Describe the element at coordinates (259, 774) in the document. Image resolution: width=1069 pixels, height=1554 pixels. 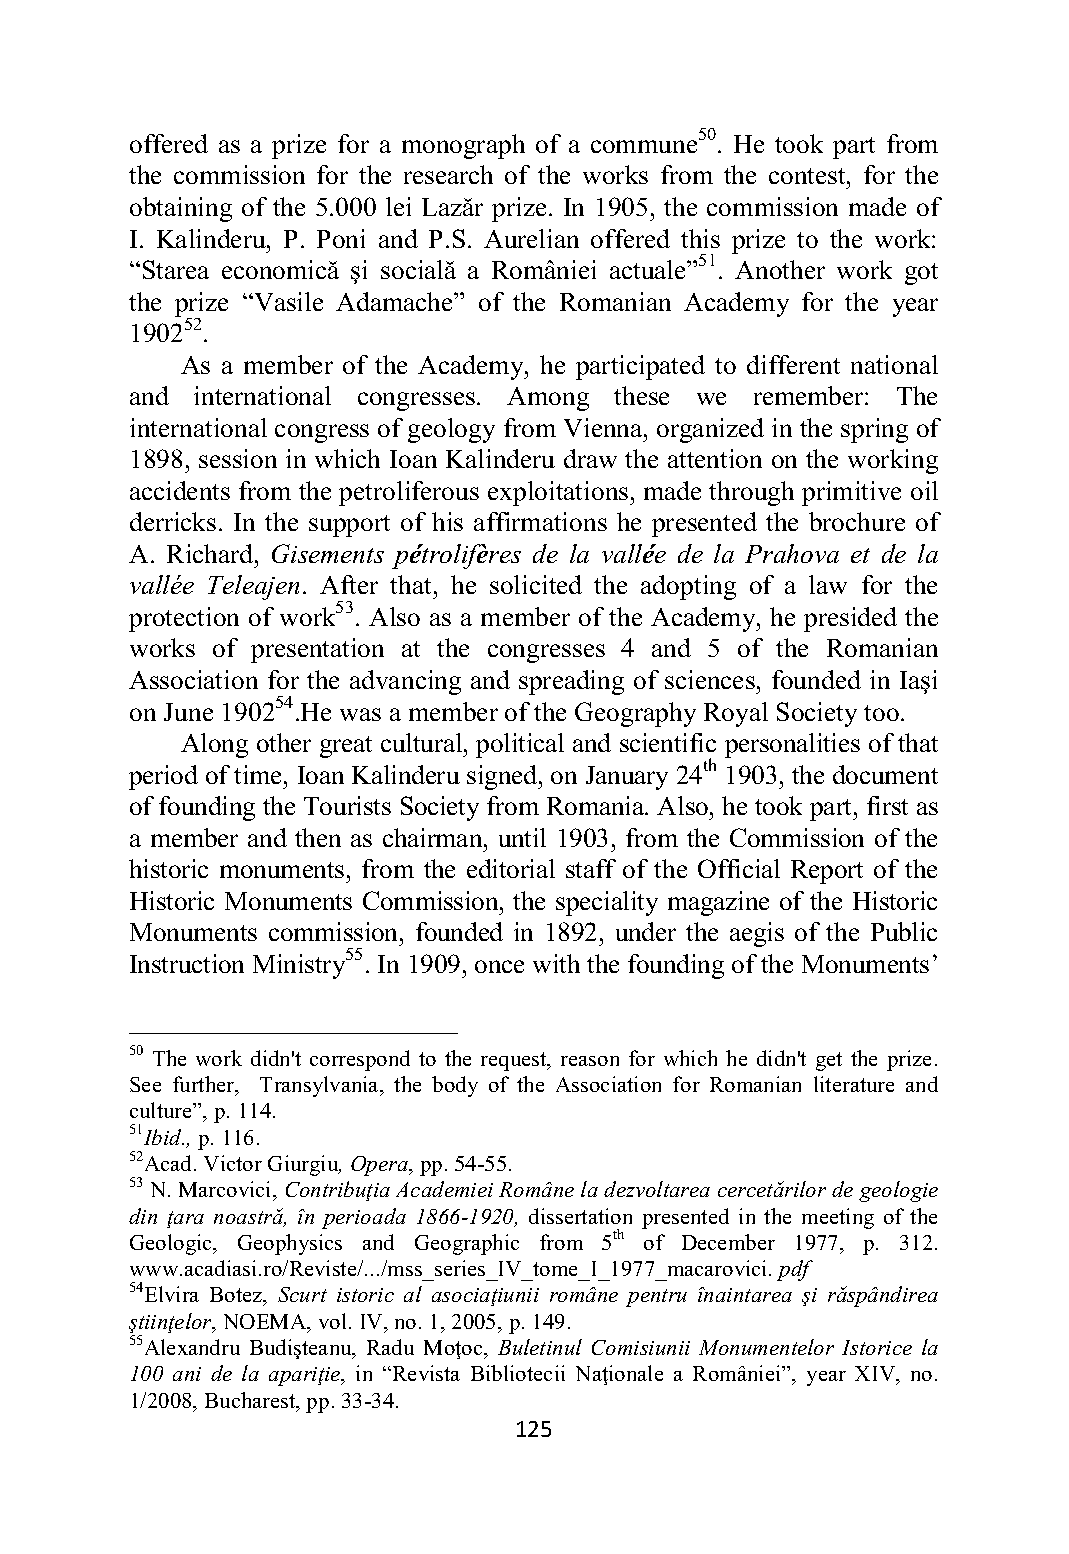
I see `time` at that location.
